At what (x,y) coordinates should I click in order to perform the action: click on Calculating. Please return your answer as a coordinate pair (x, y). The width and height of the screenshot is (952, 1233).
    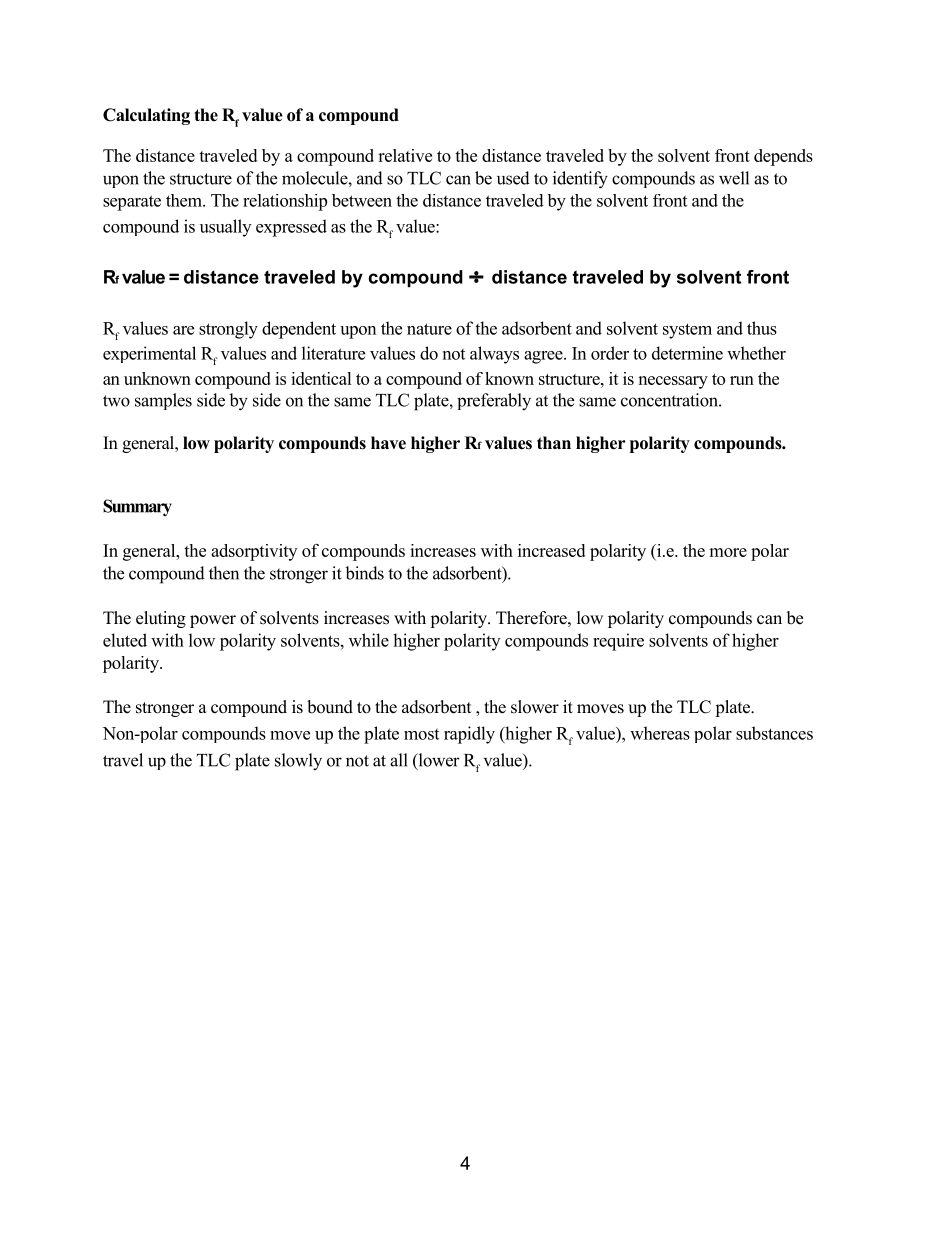
    Looking at the image, I should click on (146, 116).
